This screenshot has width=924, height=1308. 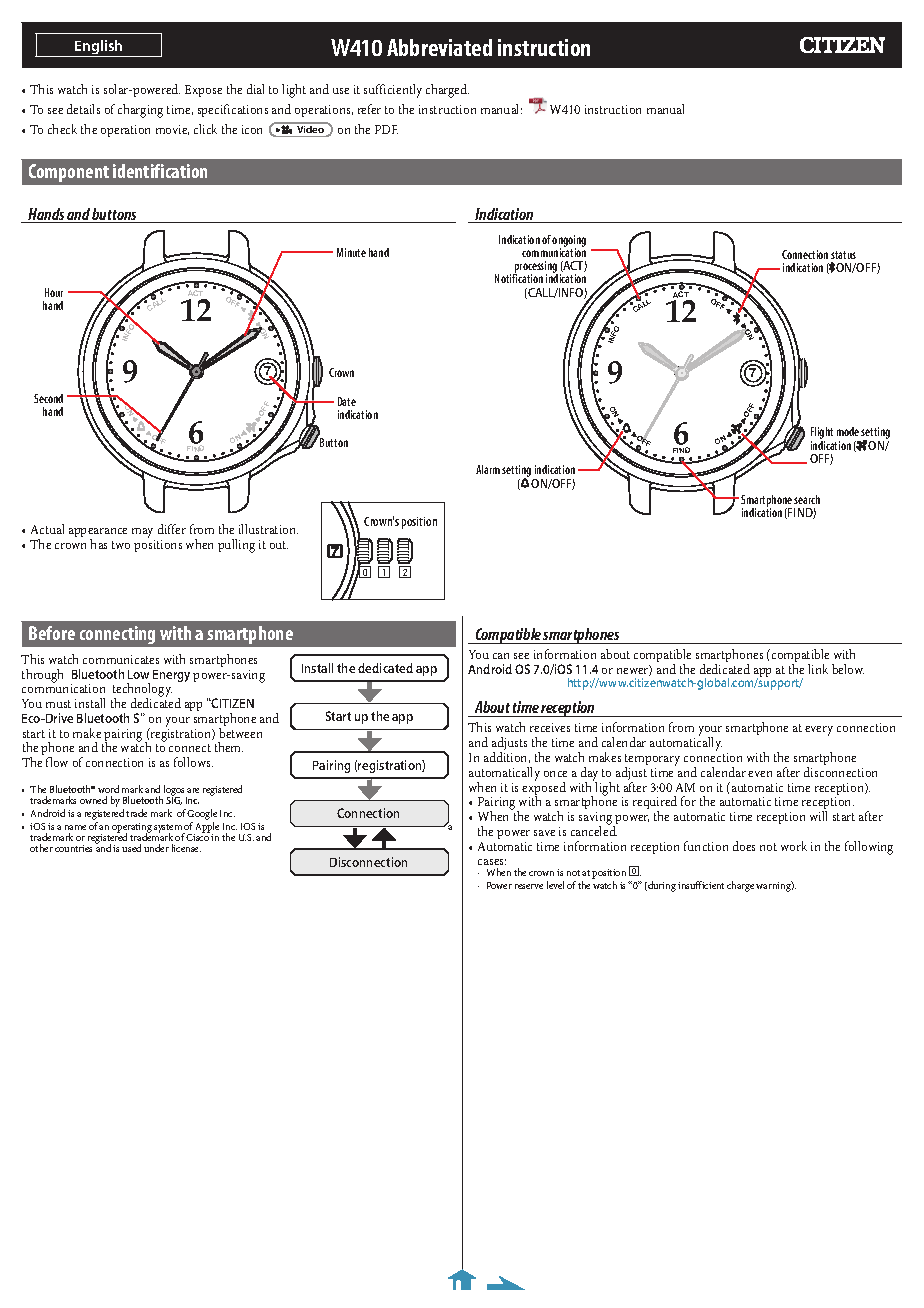 I want to click on work, so click(x=794, y=846).
